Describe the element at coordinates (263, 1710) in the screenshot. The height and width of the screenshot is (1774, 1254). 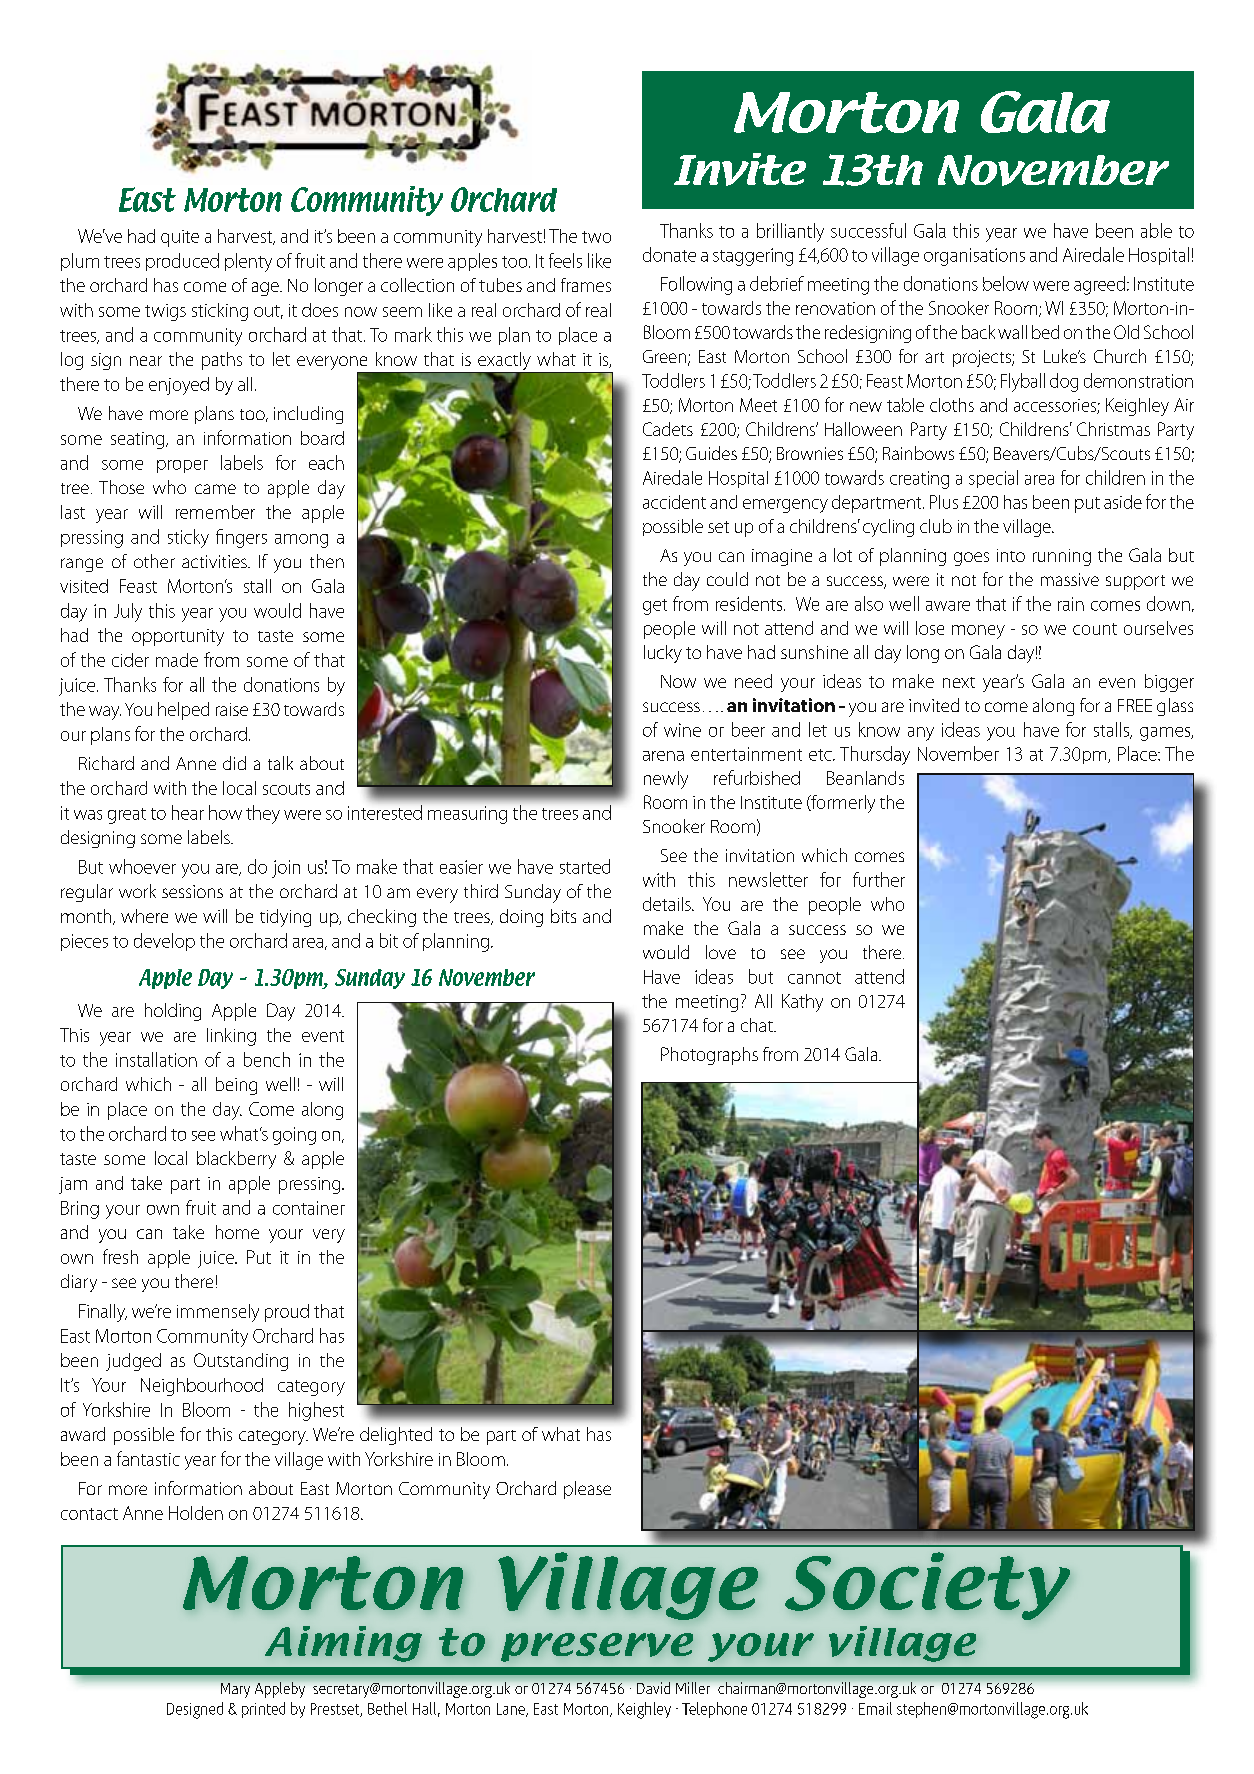
I see `printed` at that location.
